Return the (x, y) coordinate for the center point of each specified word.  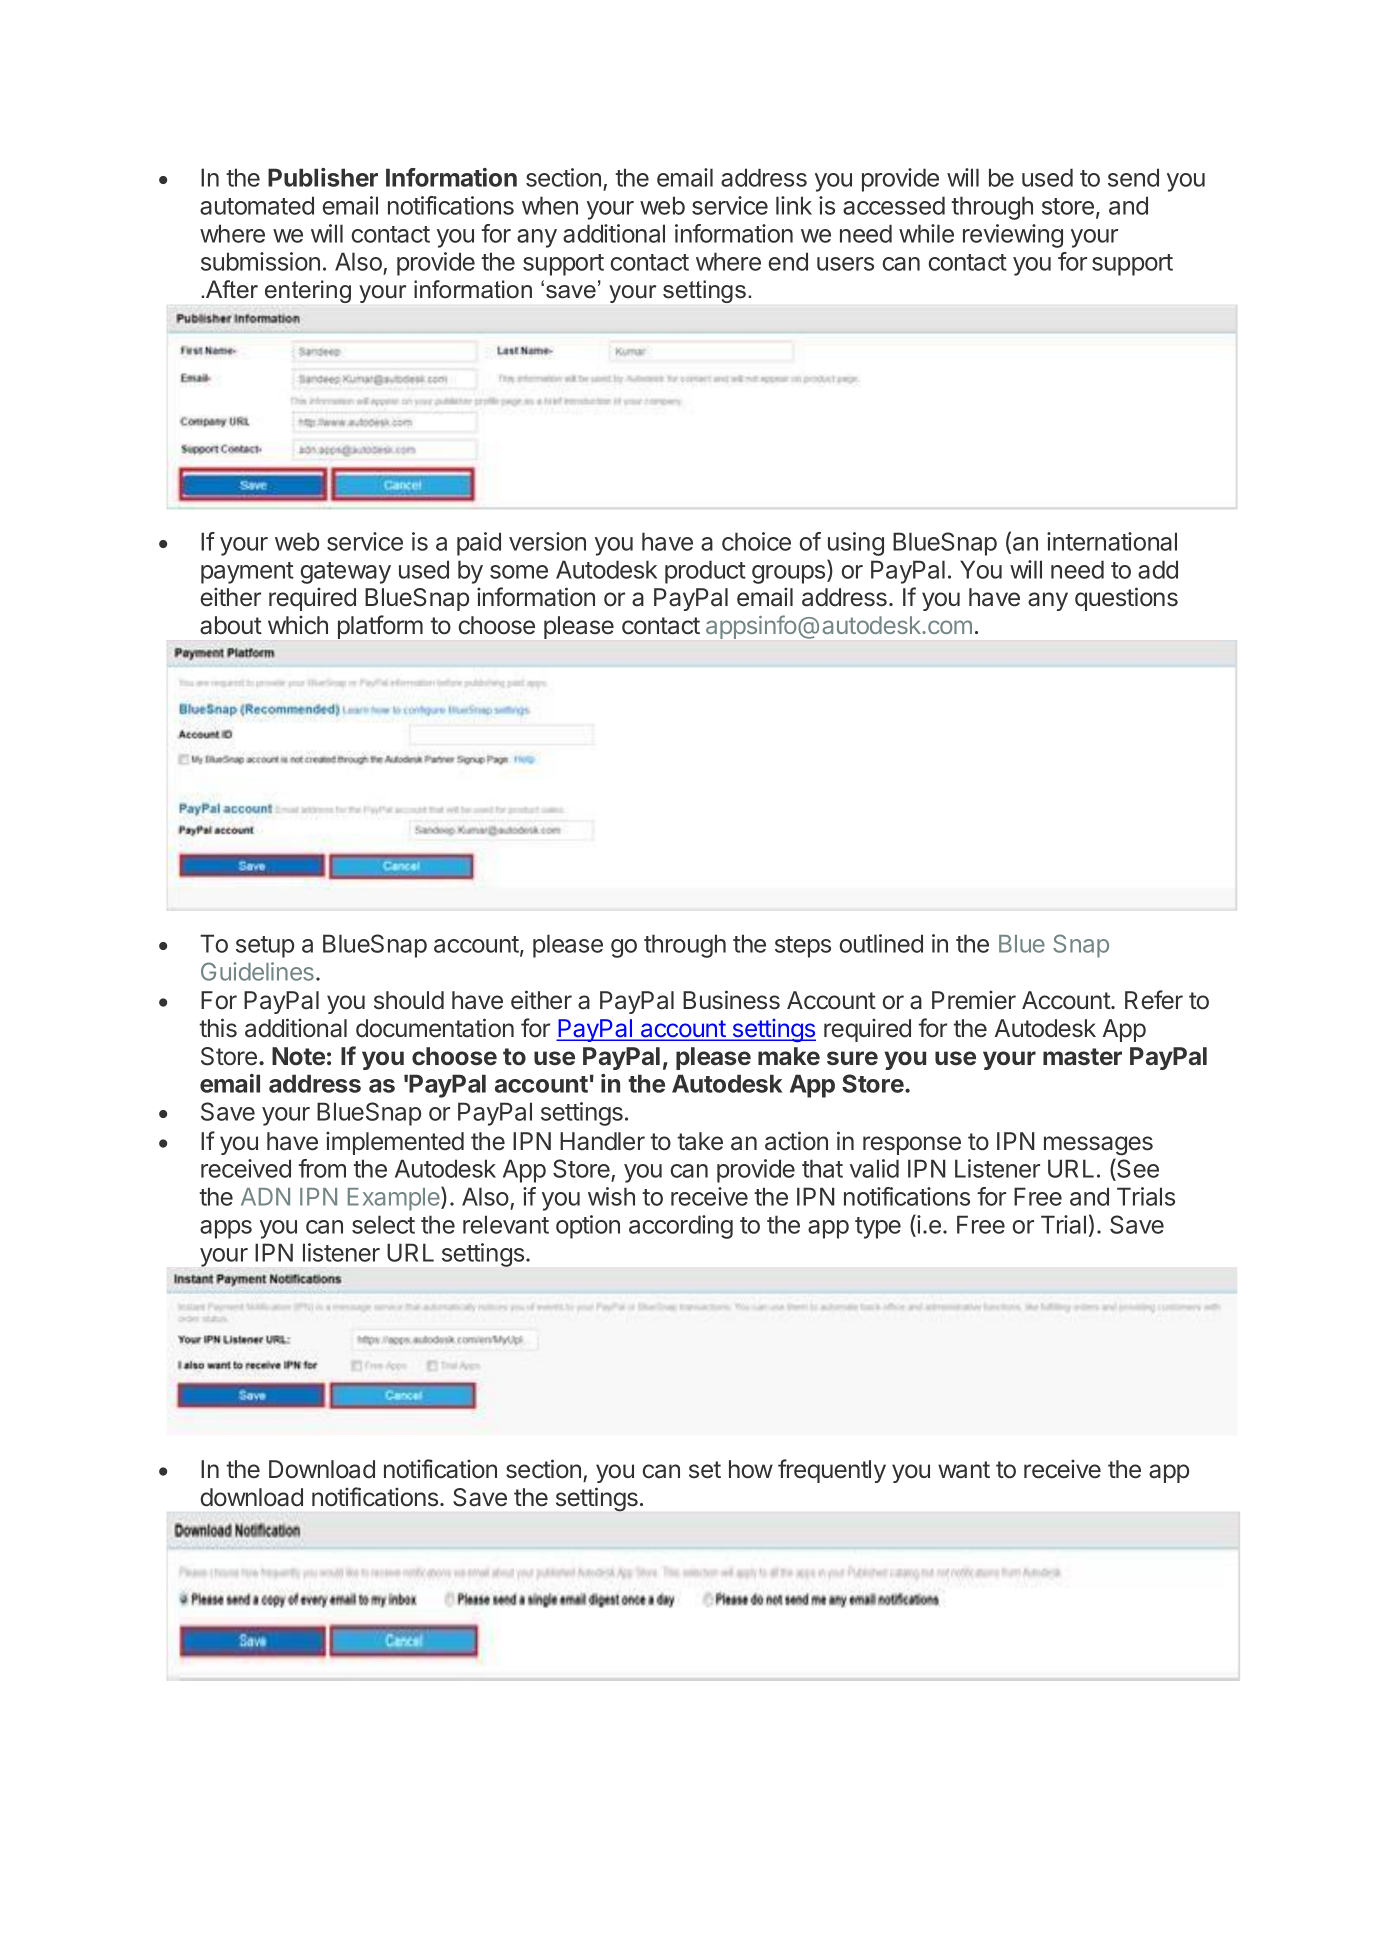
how (751, 1469)
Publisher (323, 177)
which (298, 625)
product (705, 572)
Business (731, 1000)
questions (1126, 599)
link (794, 205)
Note (298, 1056)
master (1082, 1057)
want (964, 1470)
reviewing (1013, 236)
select (383, 1224)
